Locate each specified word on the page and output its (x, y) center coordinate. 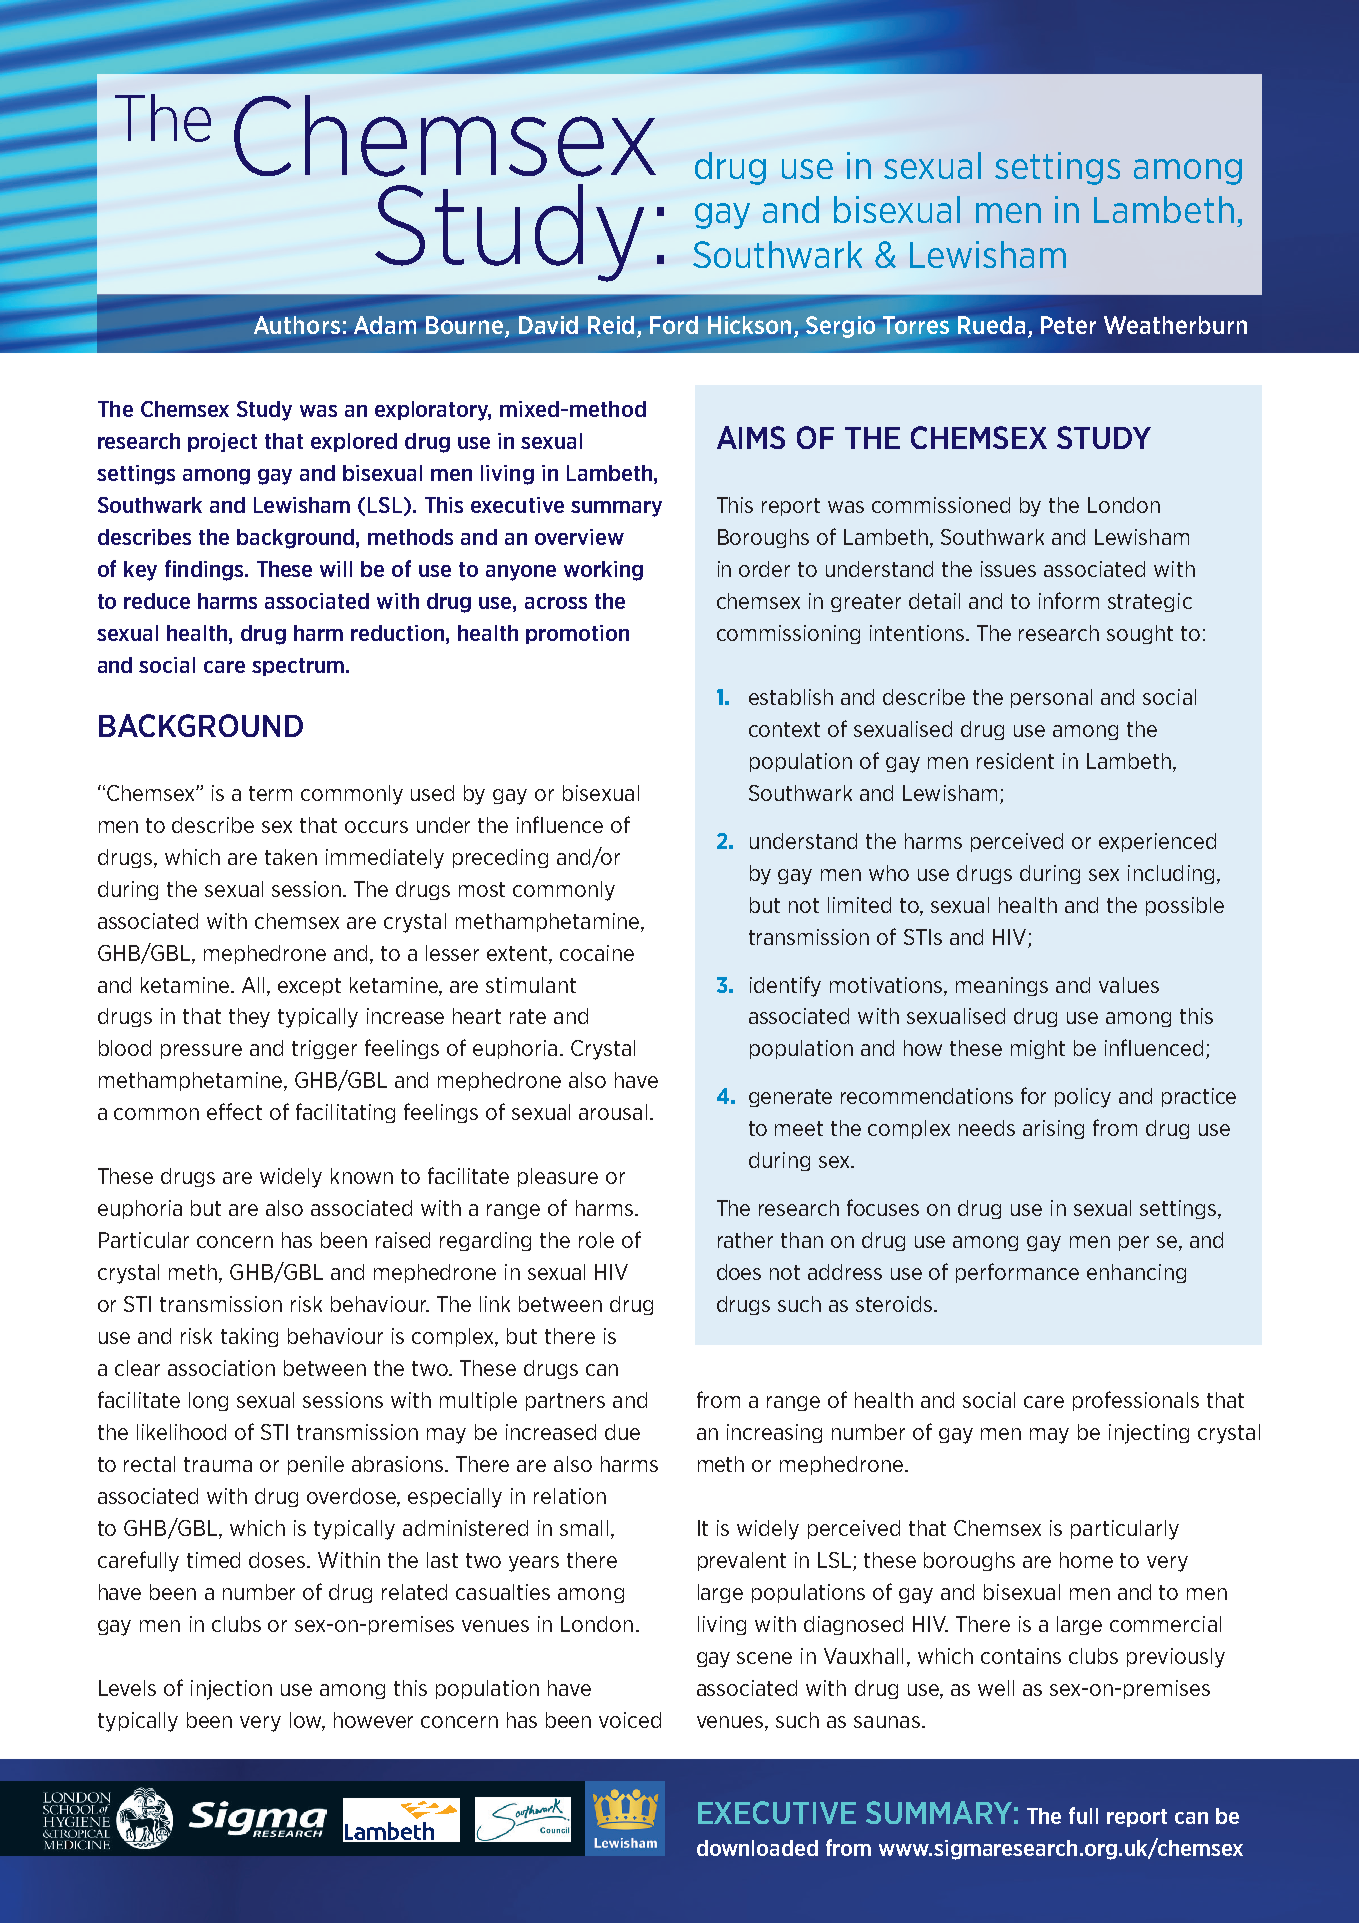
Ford (674, 325)
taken (291, 857)
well (996, 1688)
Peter (1068, 325)
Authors (297, 325)
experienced (1157, 842)
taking (249, 1337)
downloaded (757, 1848)
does (739, 1272)
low (307, 1721)
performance (1017, 1273)
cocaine (597, 953)
